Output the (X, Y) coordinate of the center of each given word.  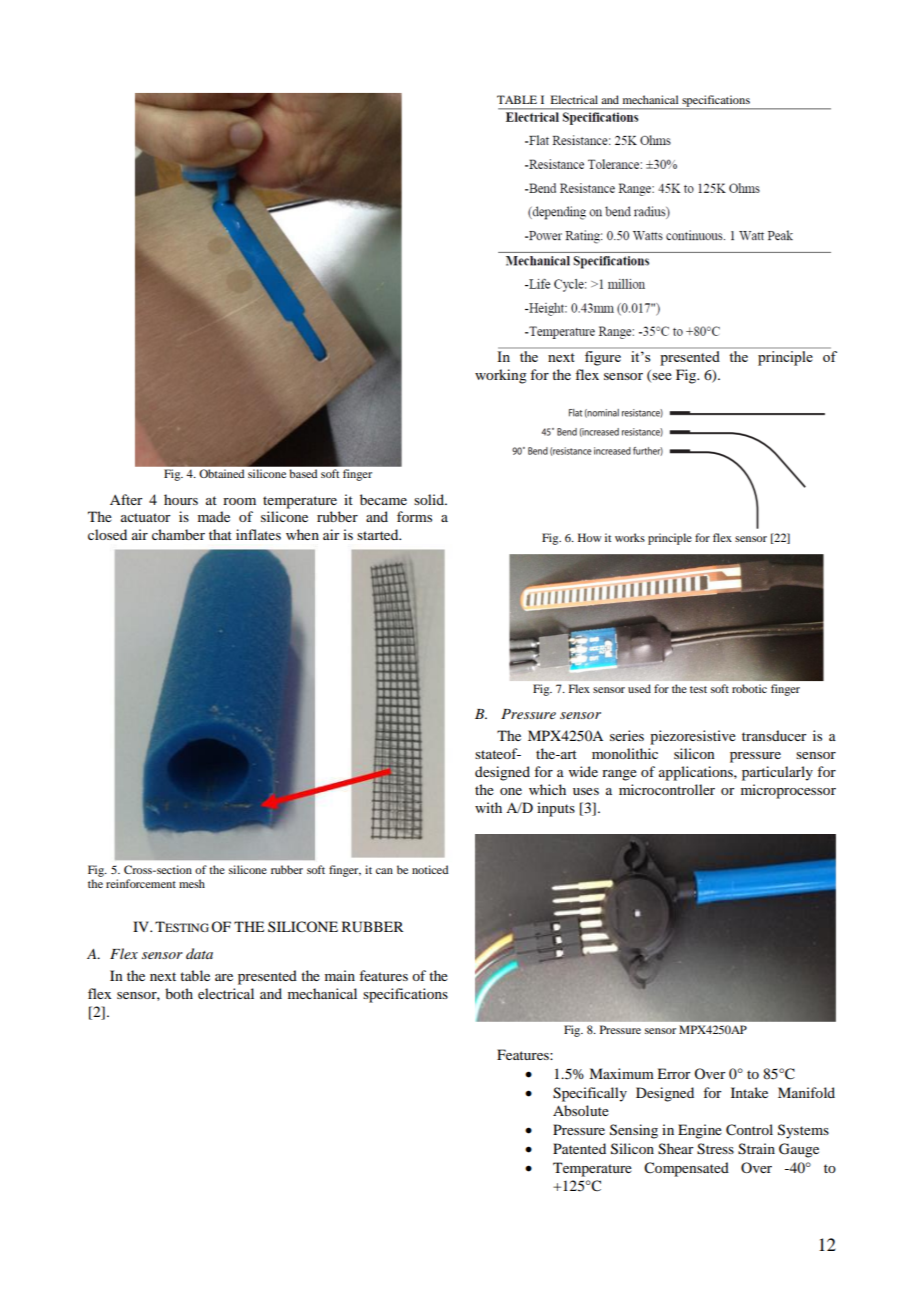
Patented (579, 1148)
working (501, 376)
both (179, 993)
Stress (715, 1149)
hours (181, 499)
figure (603, 358)
